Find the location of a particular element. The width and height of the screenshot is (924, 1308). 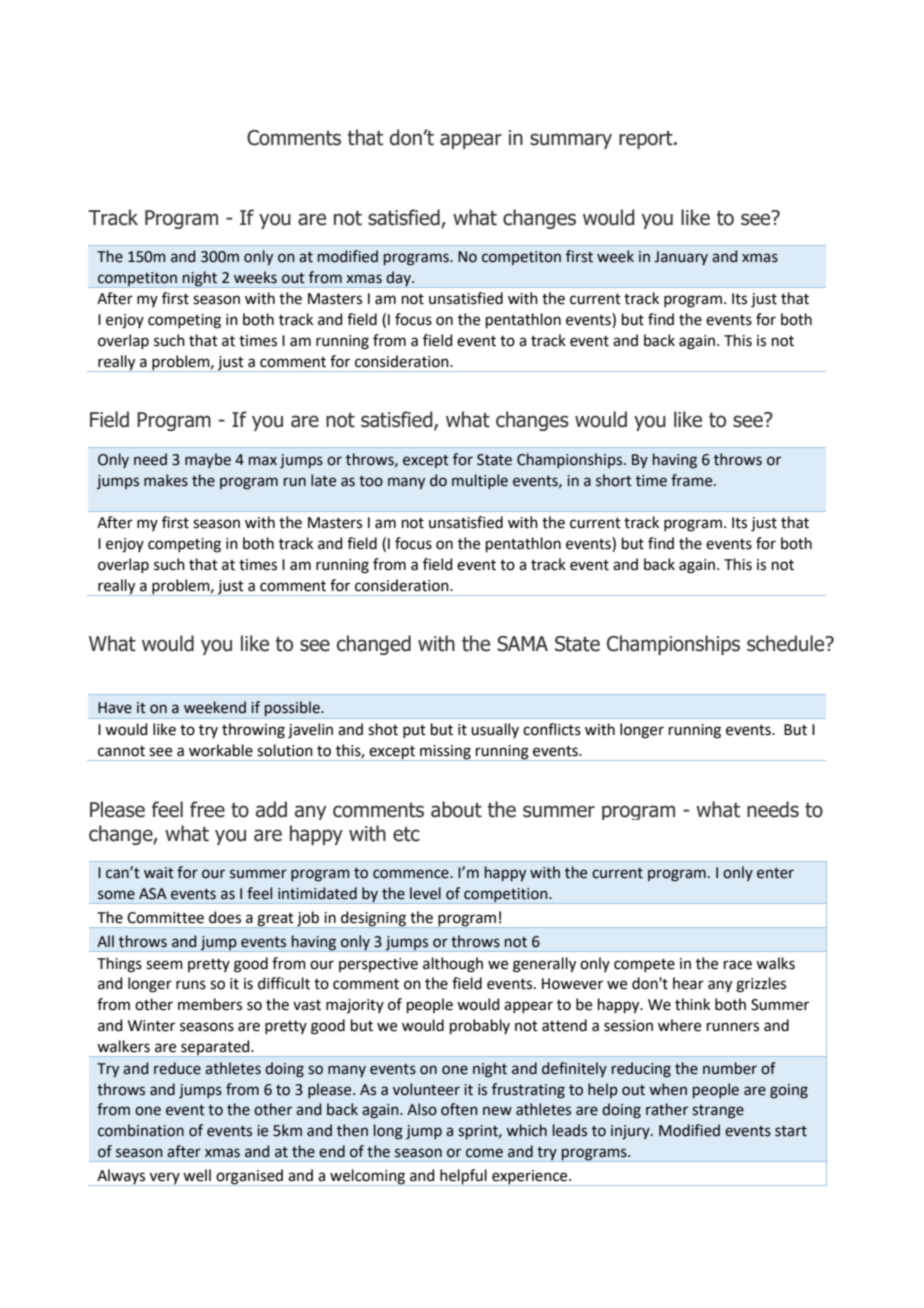

SAMA is located at coordinates (522, 644).
